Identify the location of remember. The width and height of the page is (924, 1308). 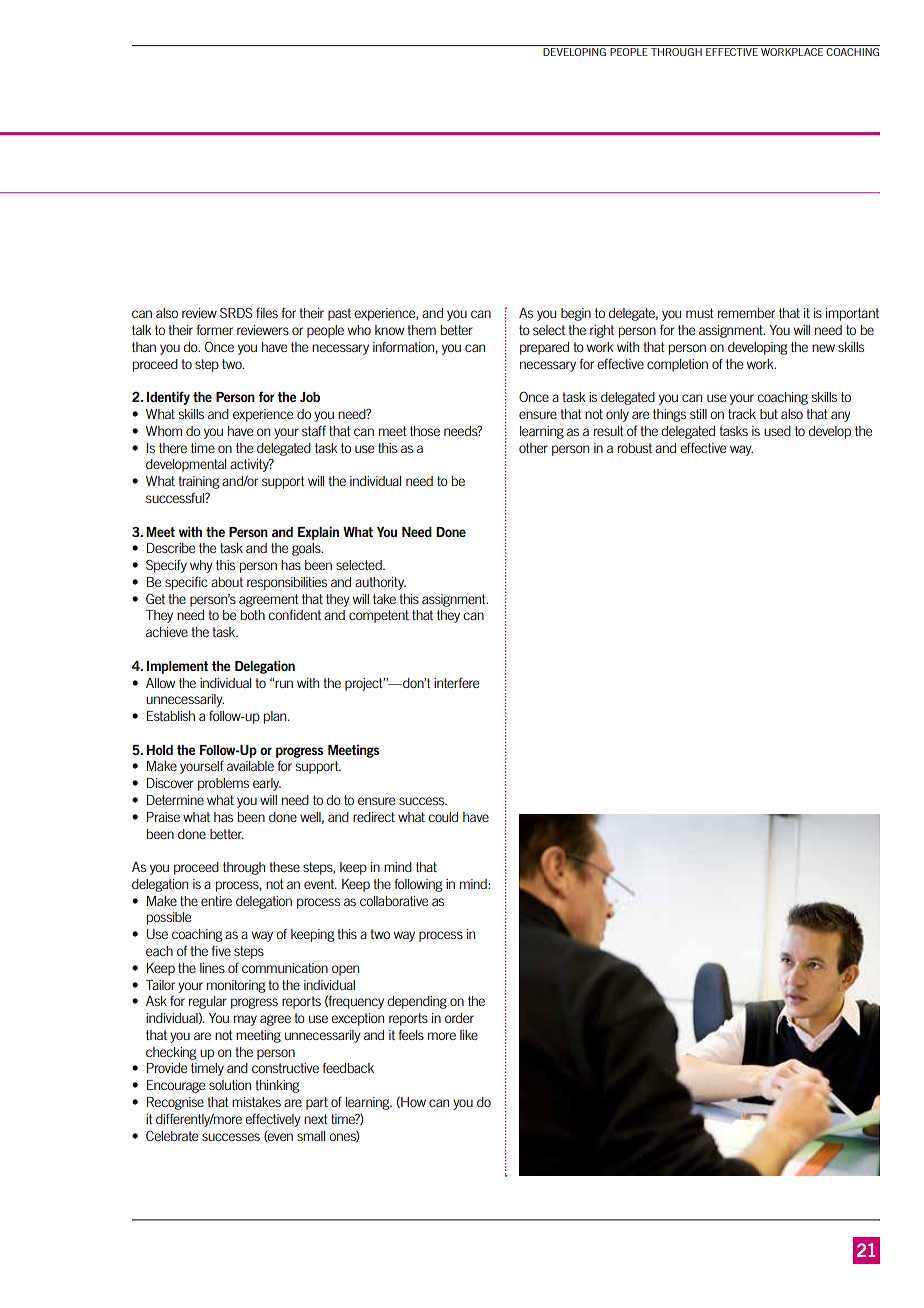
(746, 313).
